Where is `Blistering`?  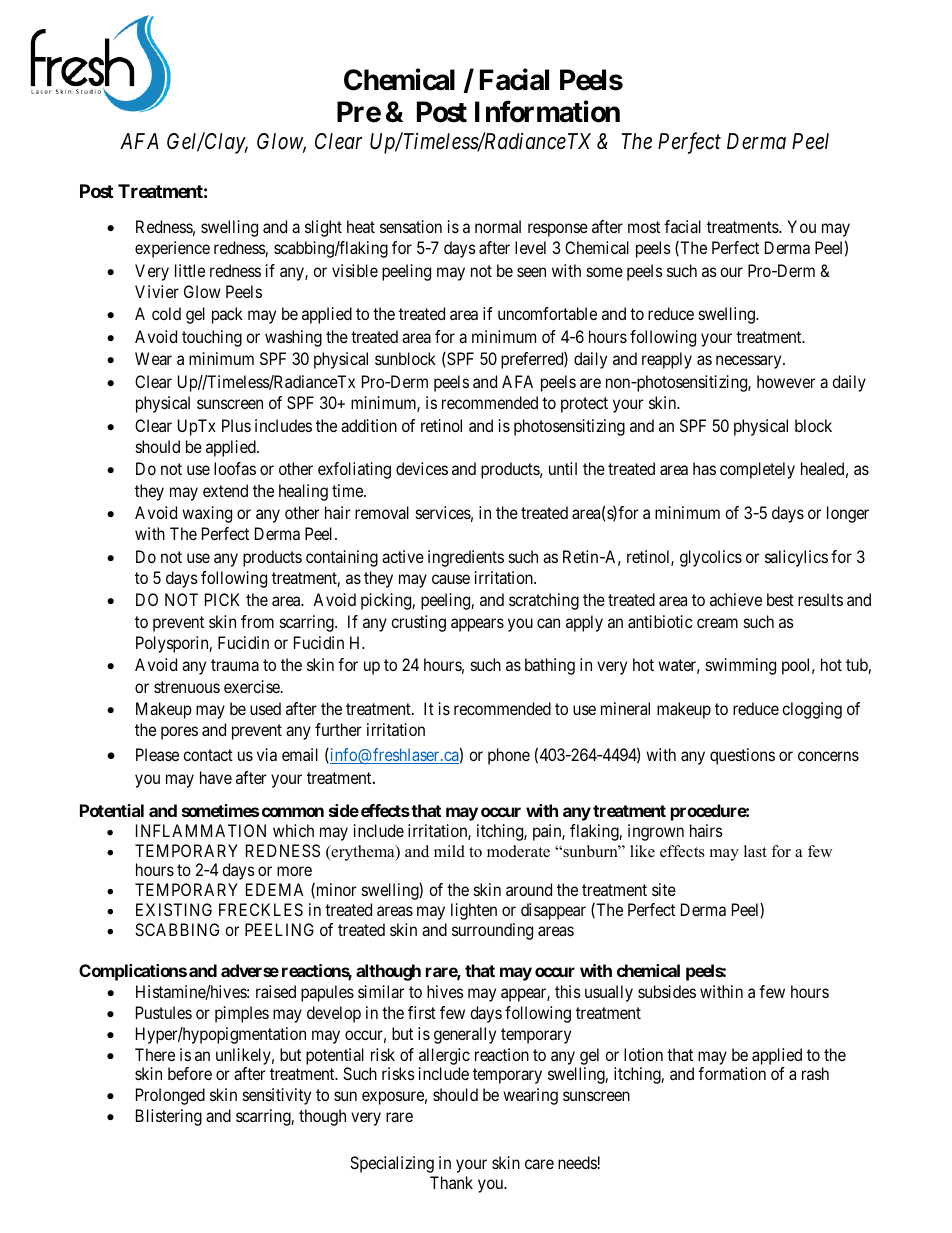
Blistering is located at coordinates (169, 1117).
